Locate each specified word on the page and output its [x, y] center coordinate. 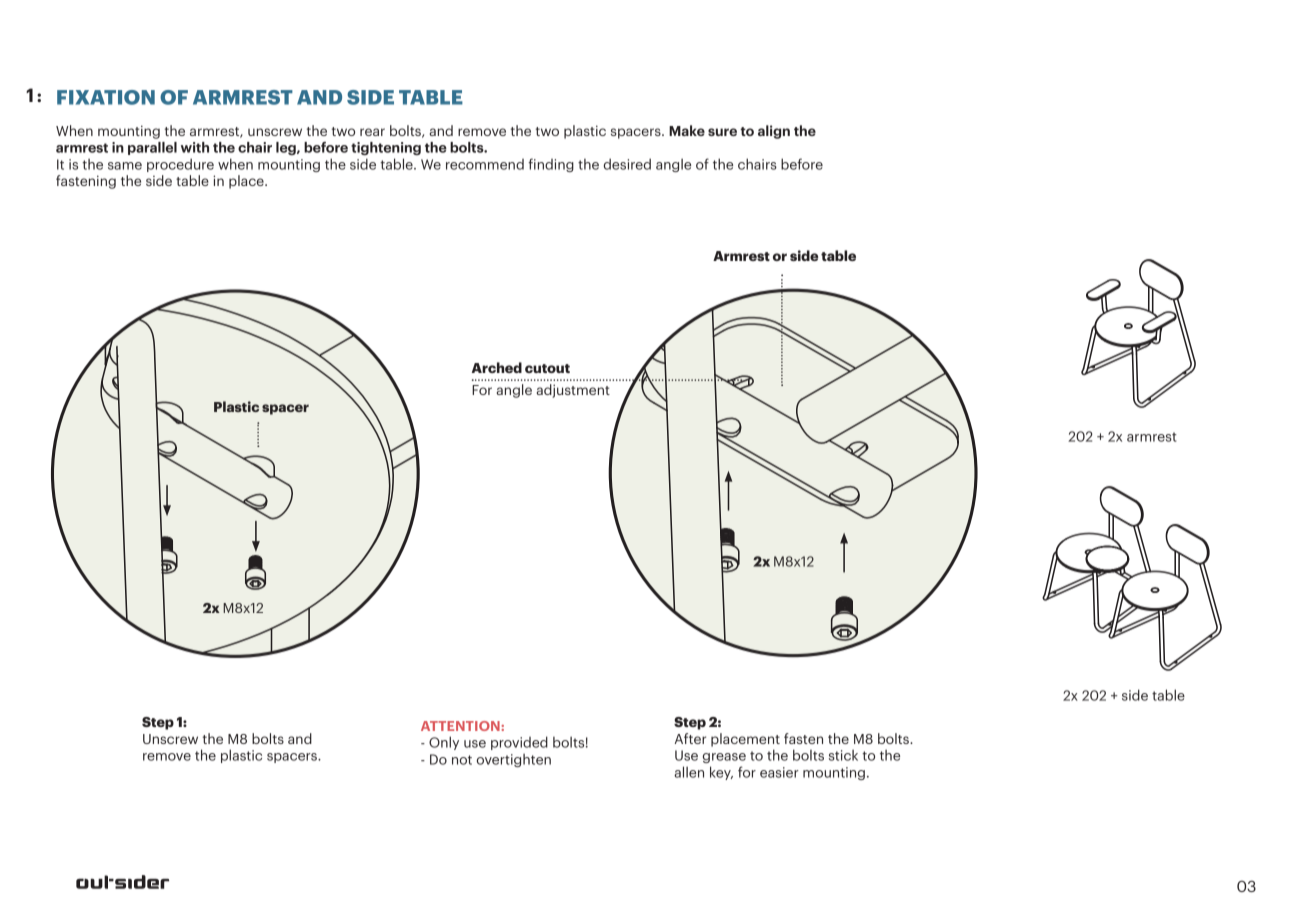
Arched [497, 367]
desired [627, 164]
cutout [547, 368]
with [195, 147]
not [462, 760]
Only [444, 743]
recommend [485, 164]
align [774, 132]
